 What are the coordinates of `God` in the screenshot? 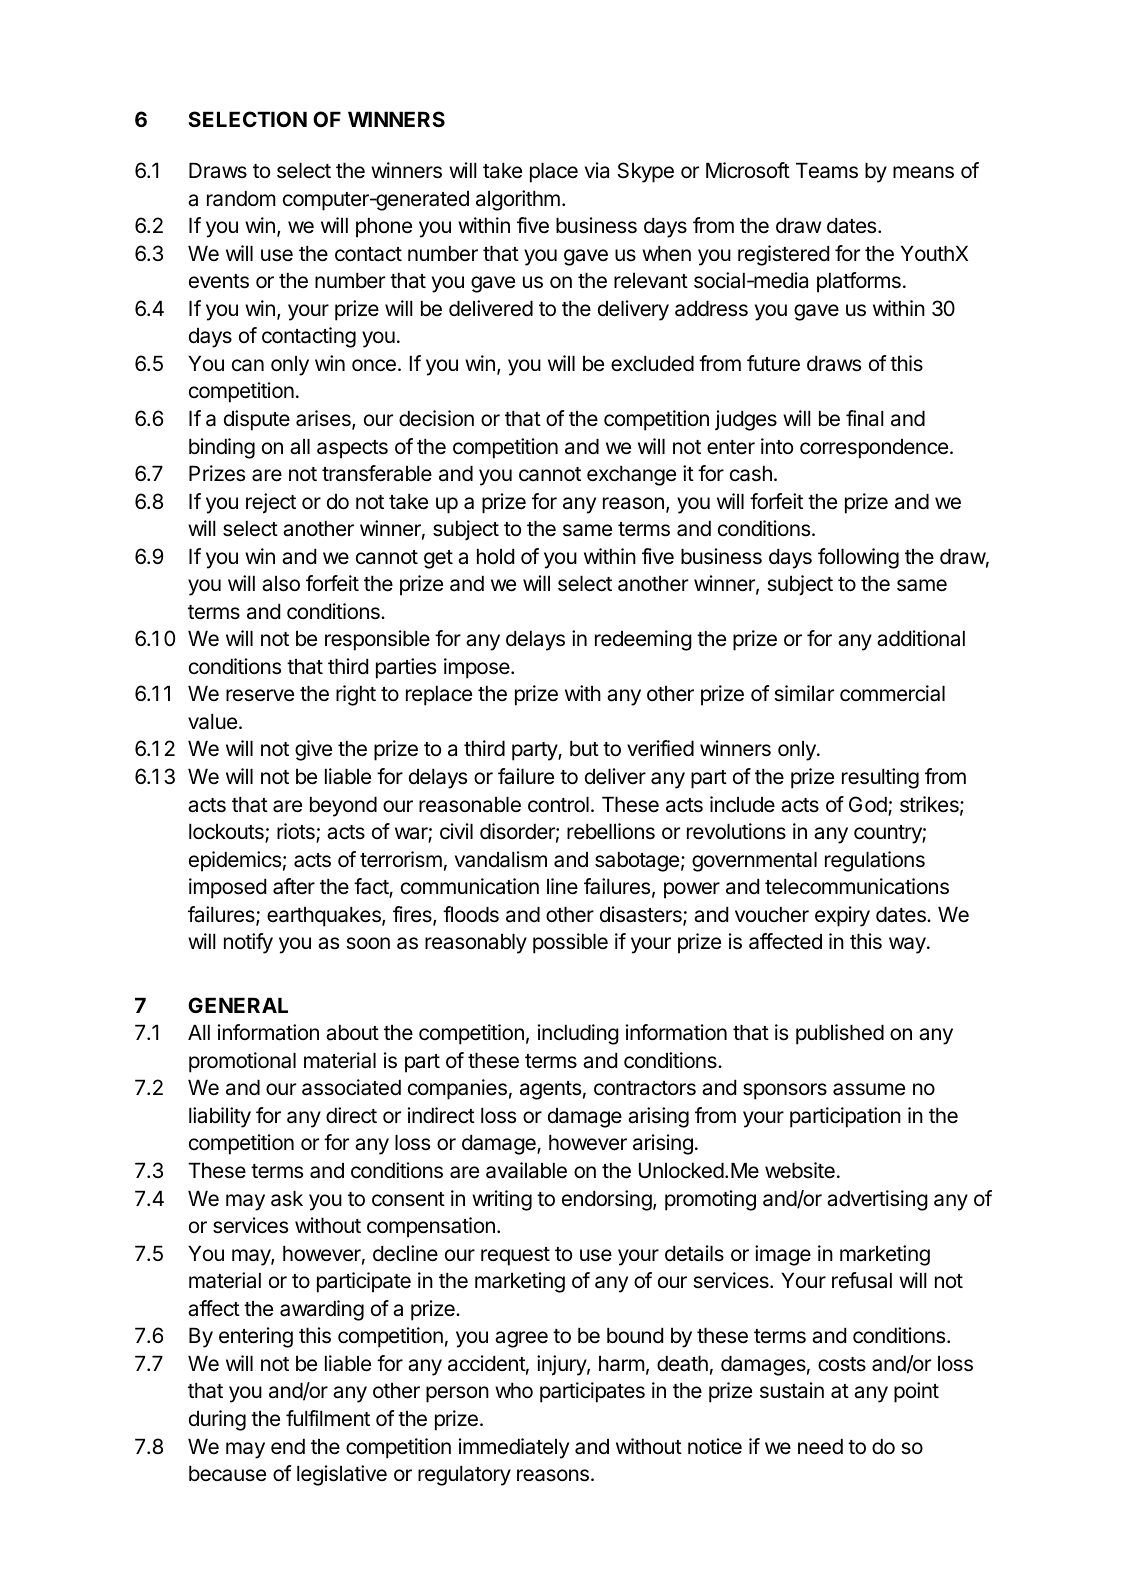 It's located at (869, 805).
